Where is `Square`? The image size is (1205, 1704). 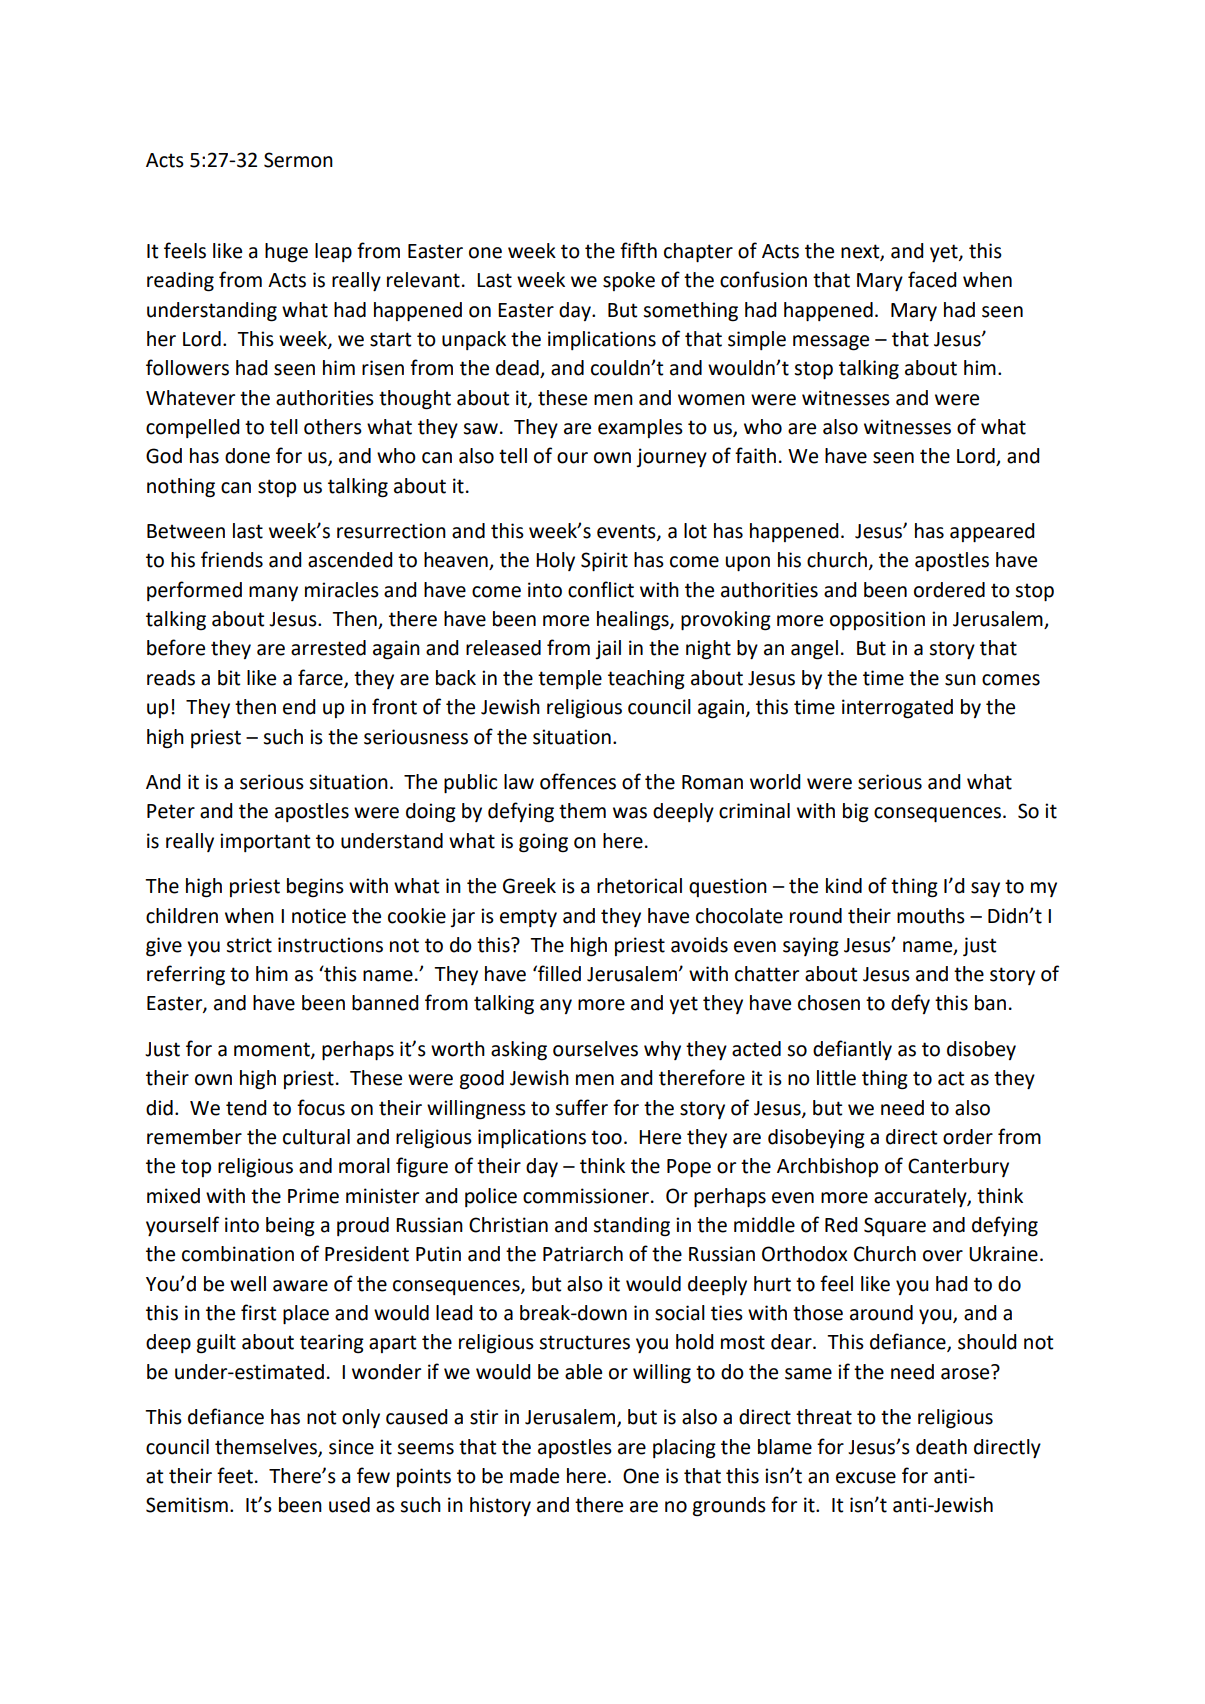 Square is located at coordinates (895, 1226).
